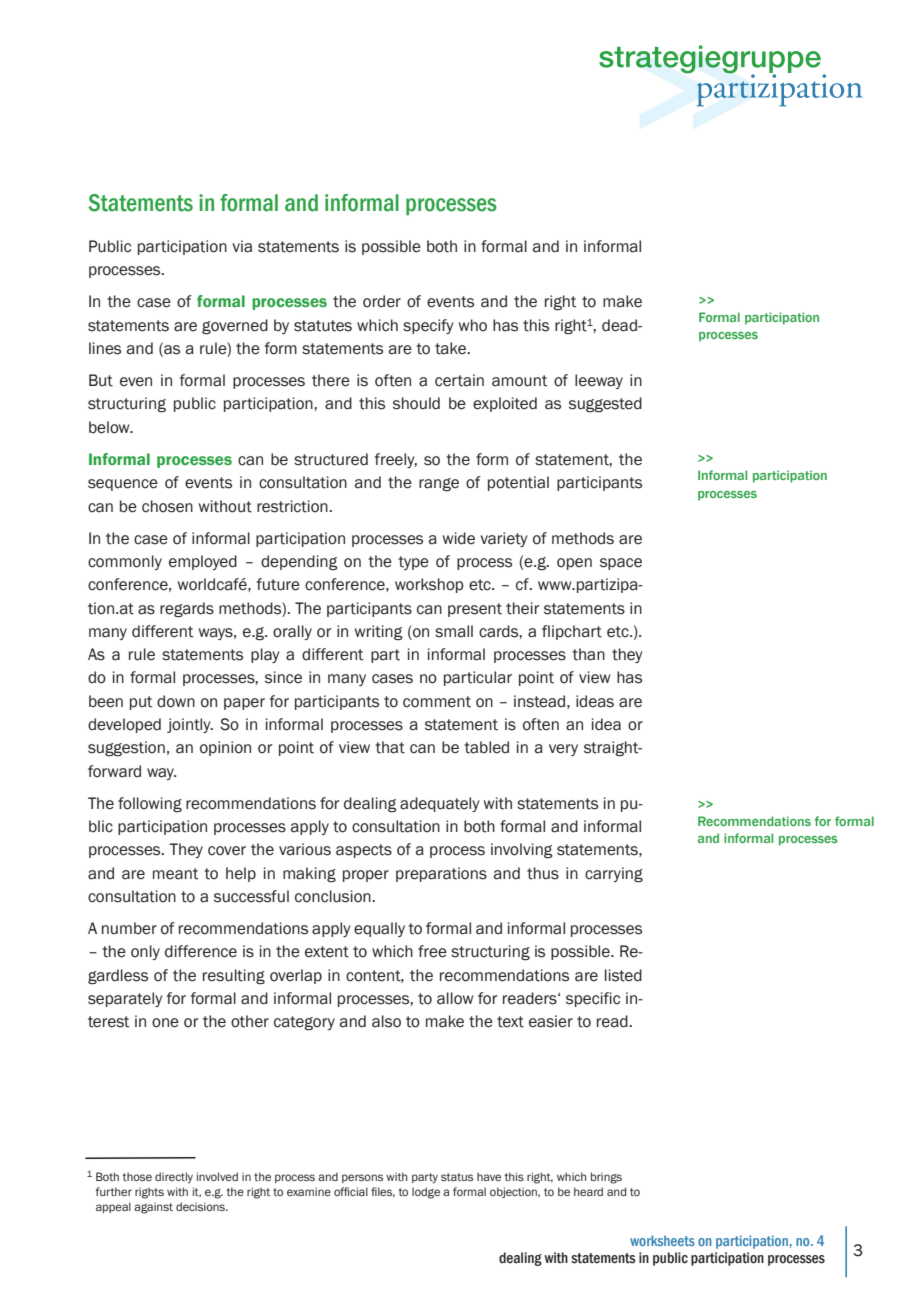  Describe the element at coordinates (563, 750) in the page. I see `very` at that location.
